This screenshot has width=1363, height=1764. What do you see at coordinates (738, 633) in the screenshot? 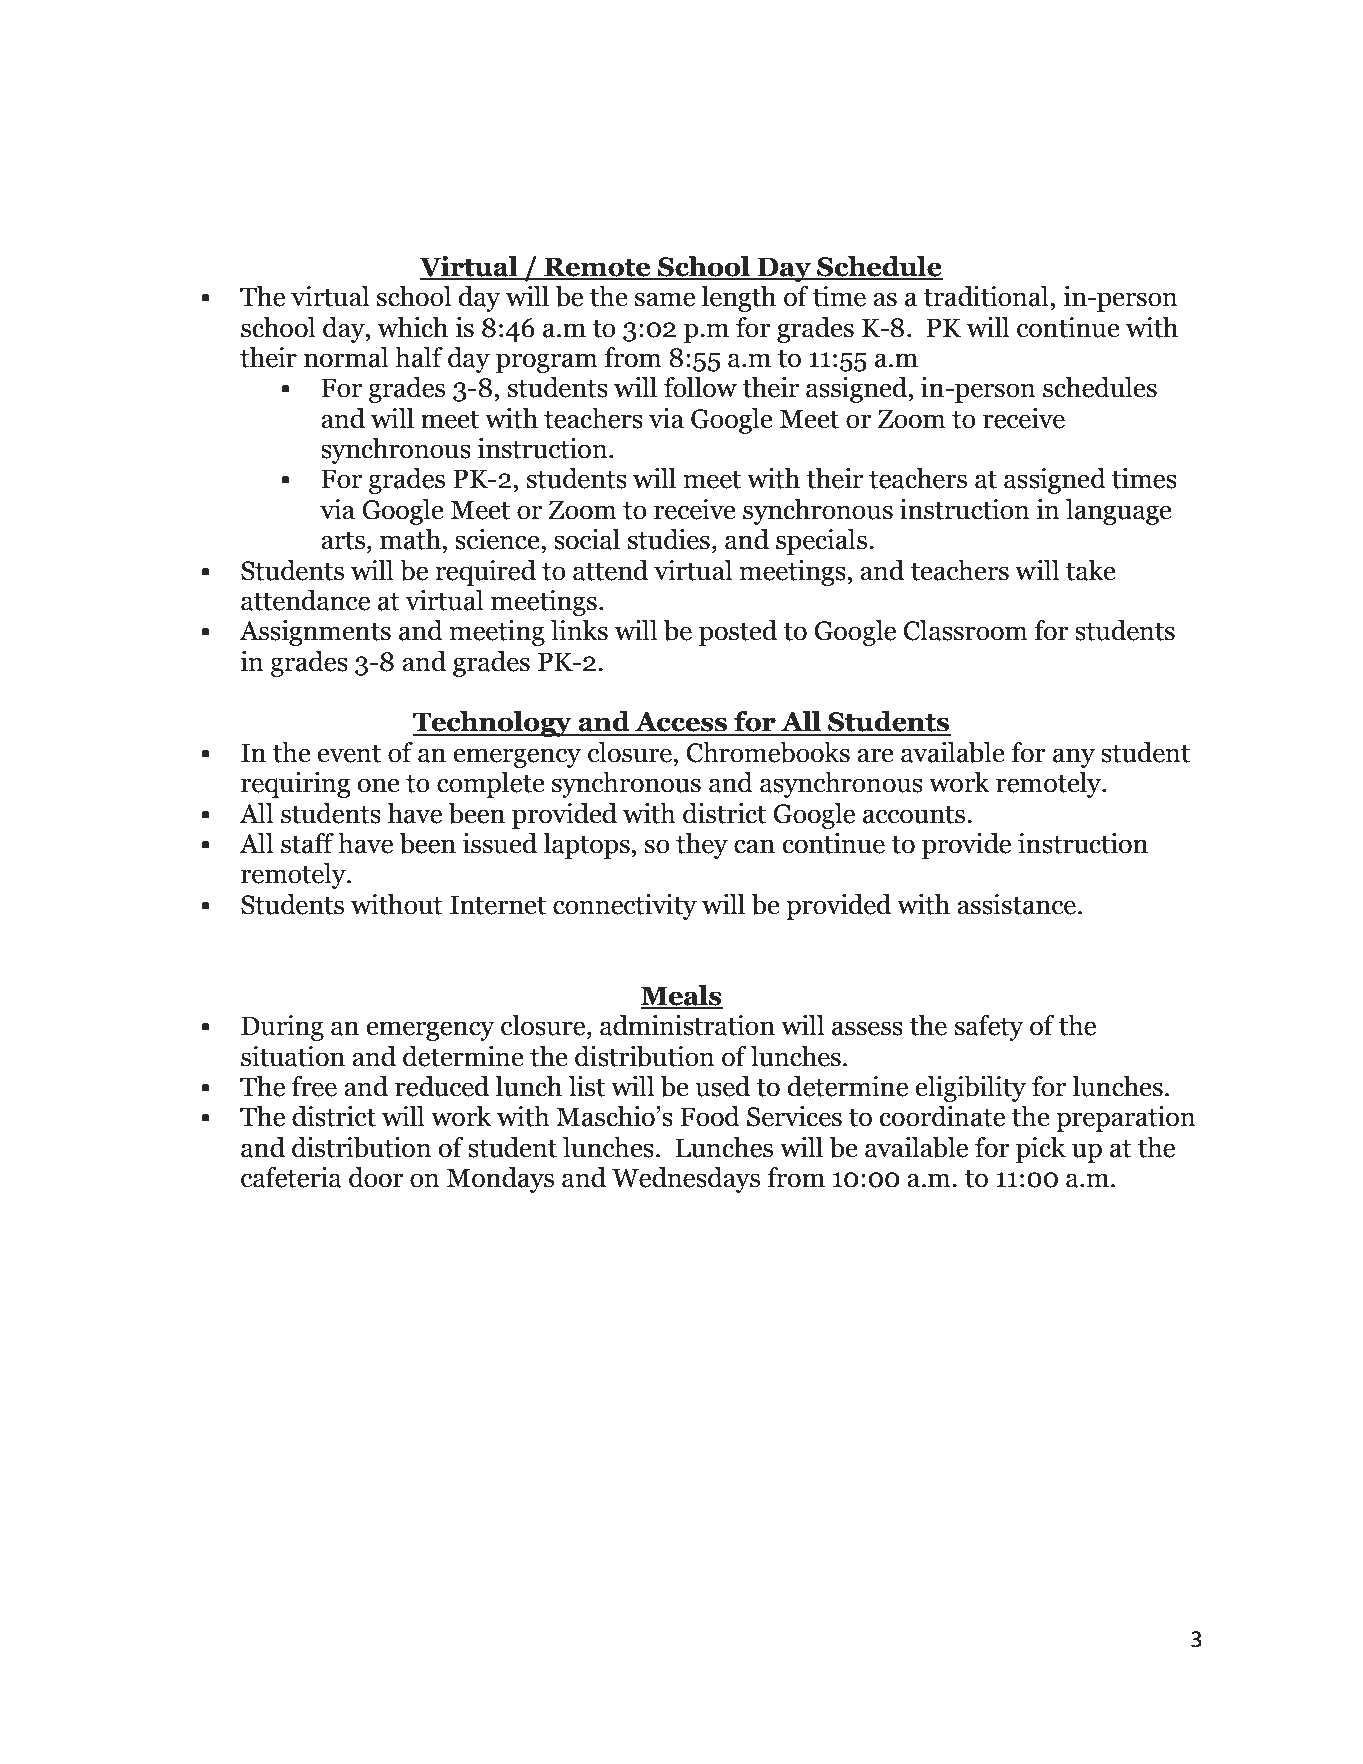
I see `posted` at bounding box center [738, 633].
